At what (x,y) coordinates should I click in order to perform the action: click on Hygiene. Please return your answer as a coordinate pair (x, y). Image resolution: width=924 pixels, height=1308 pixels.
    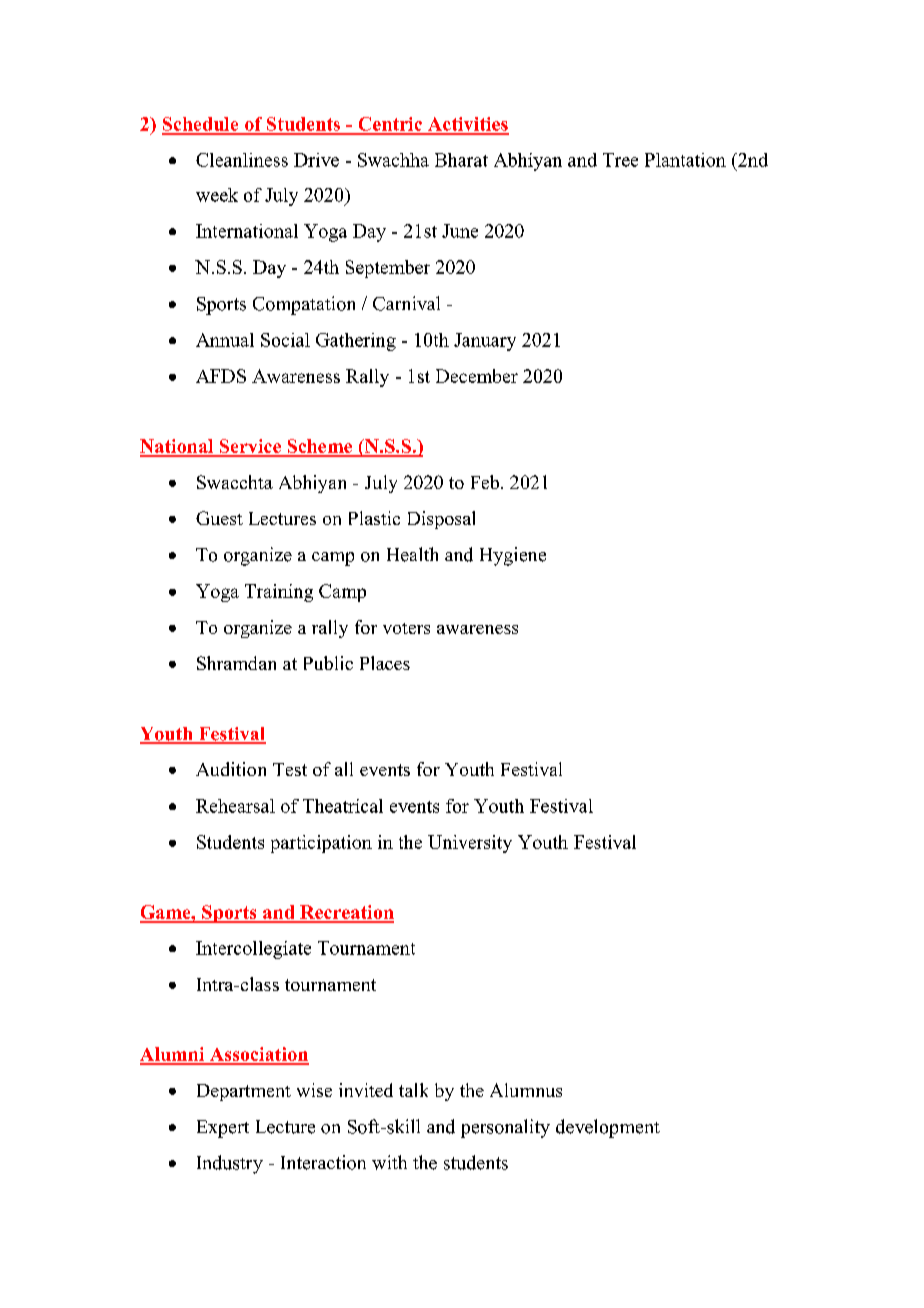
    Looking at the image, I should click on (513, 556).
